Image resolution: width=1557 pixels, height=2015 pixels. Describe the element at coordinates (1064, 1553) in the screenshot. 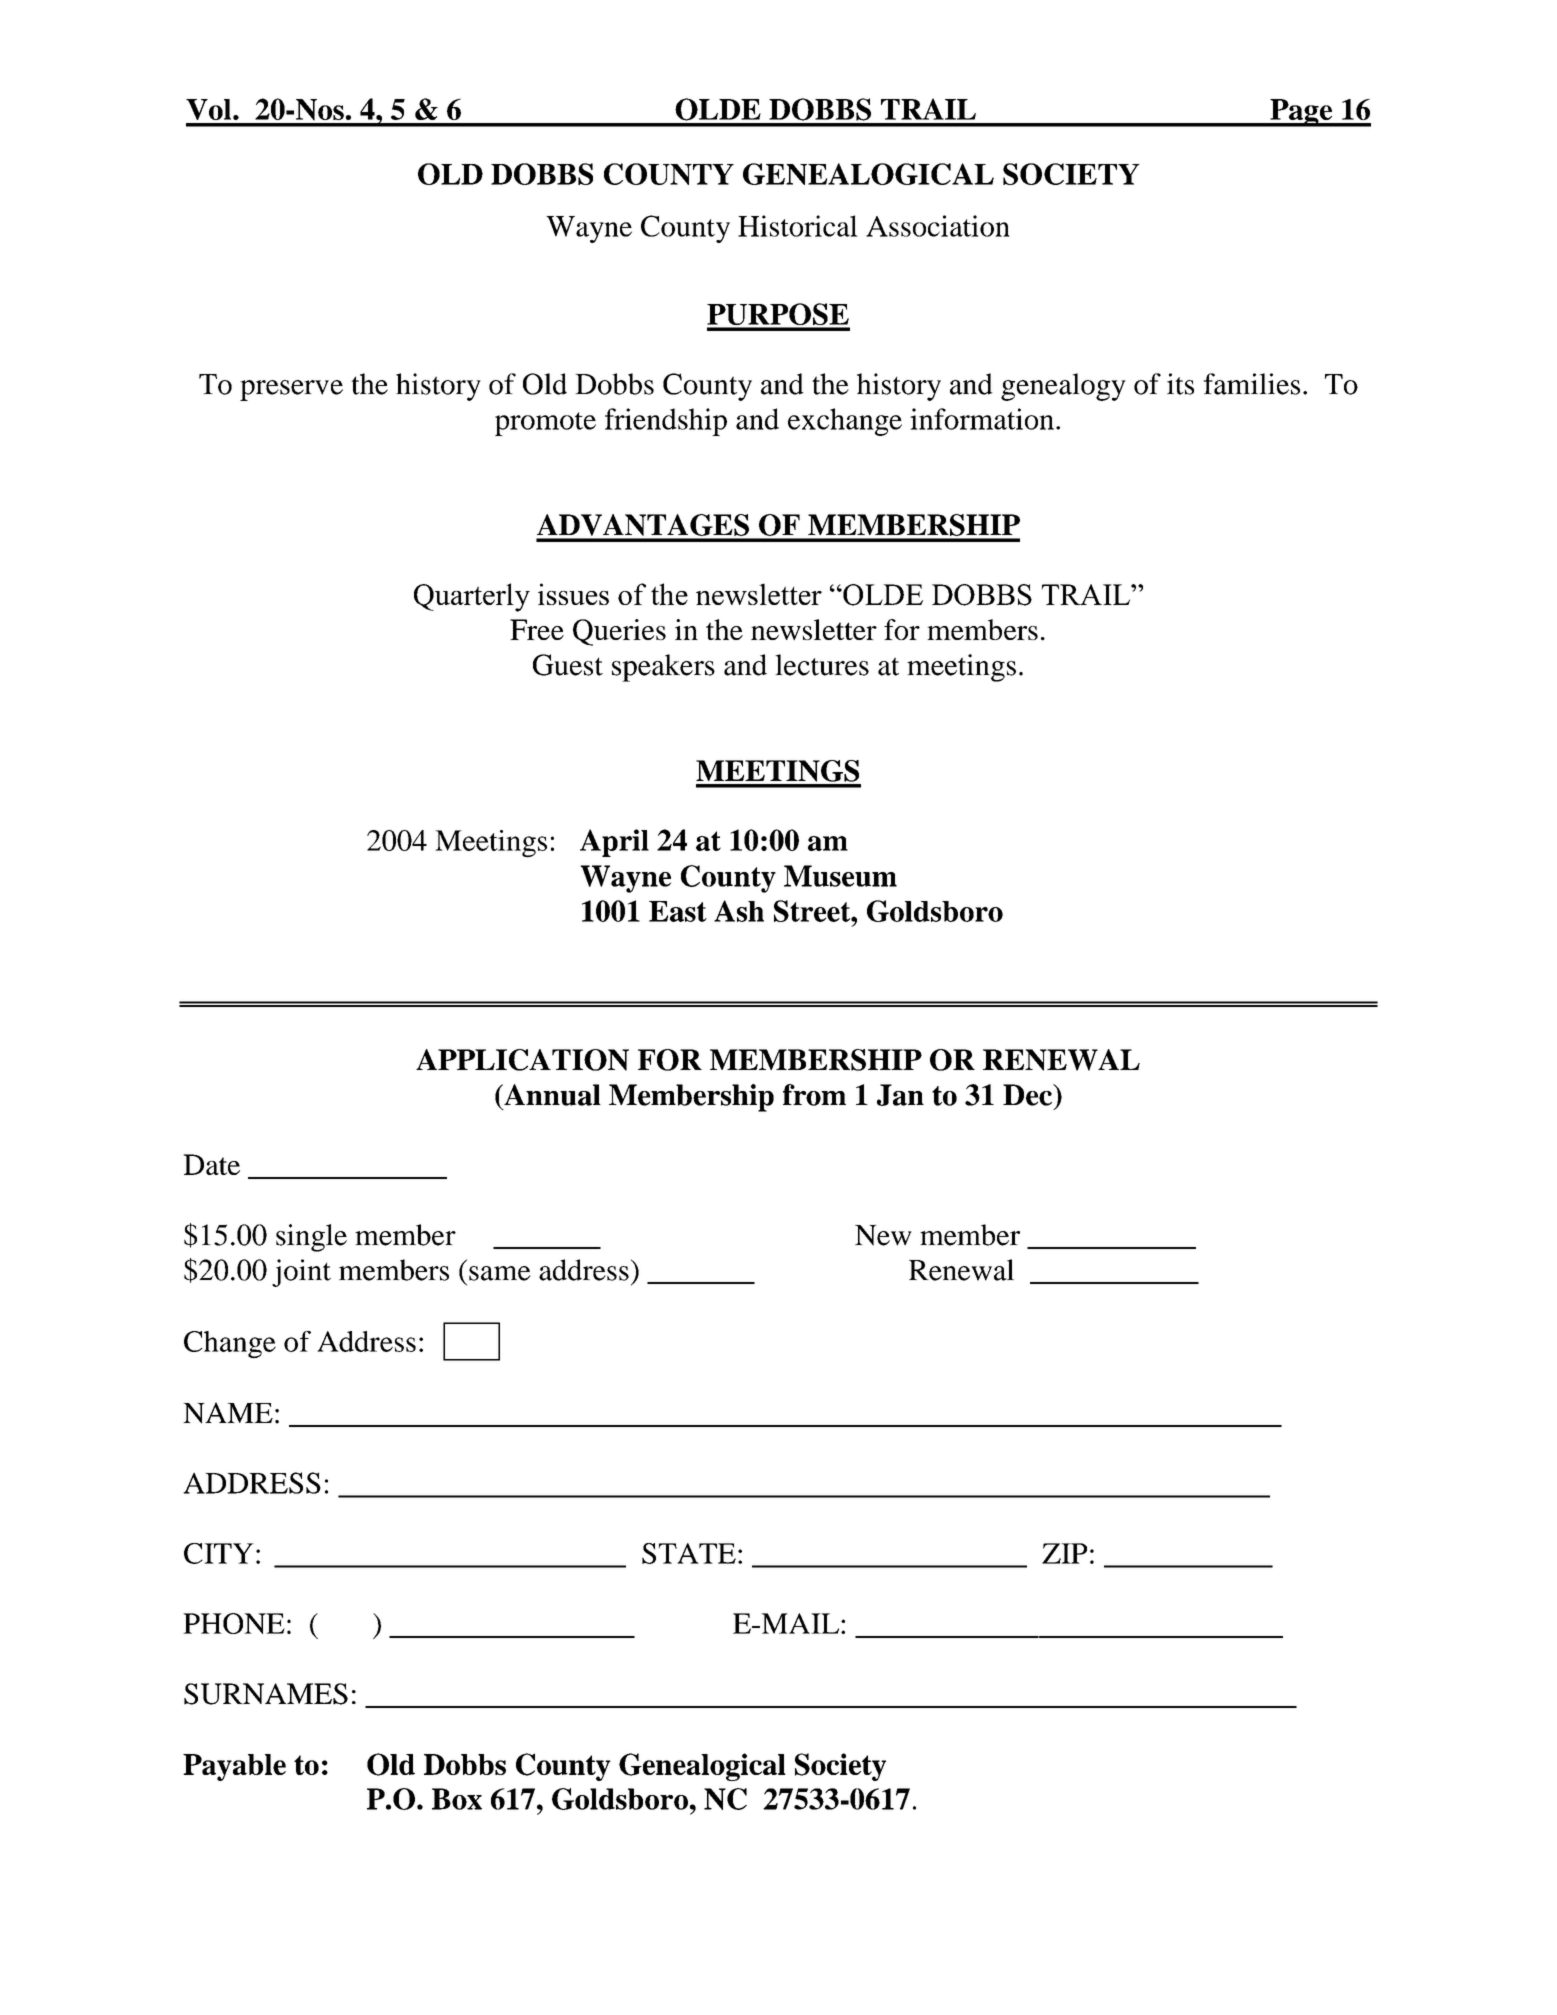

I see `ZIP` at that location.
